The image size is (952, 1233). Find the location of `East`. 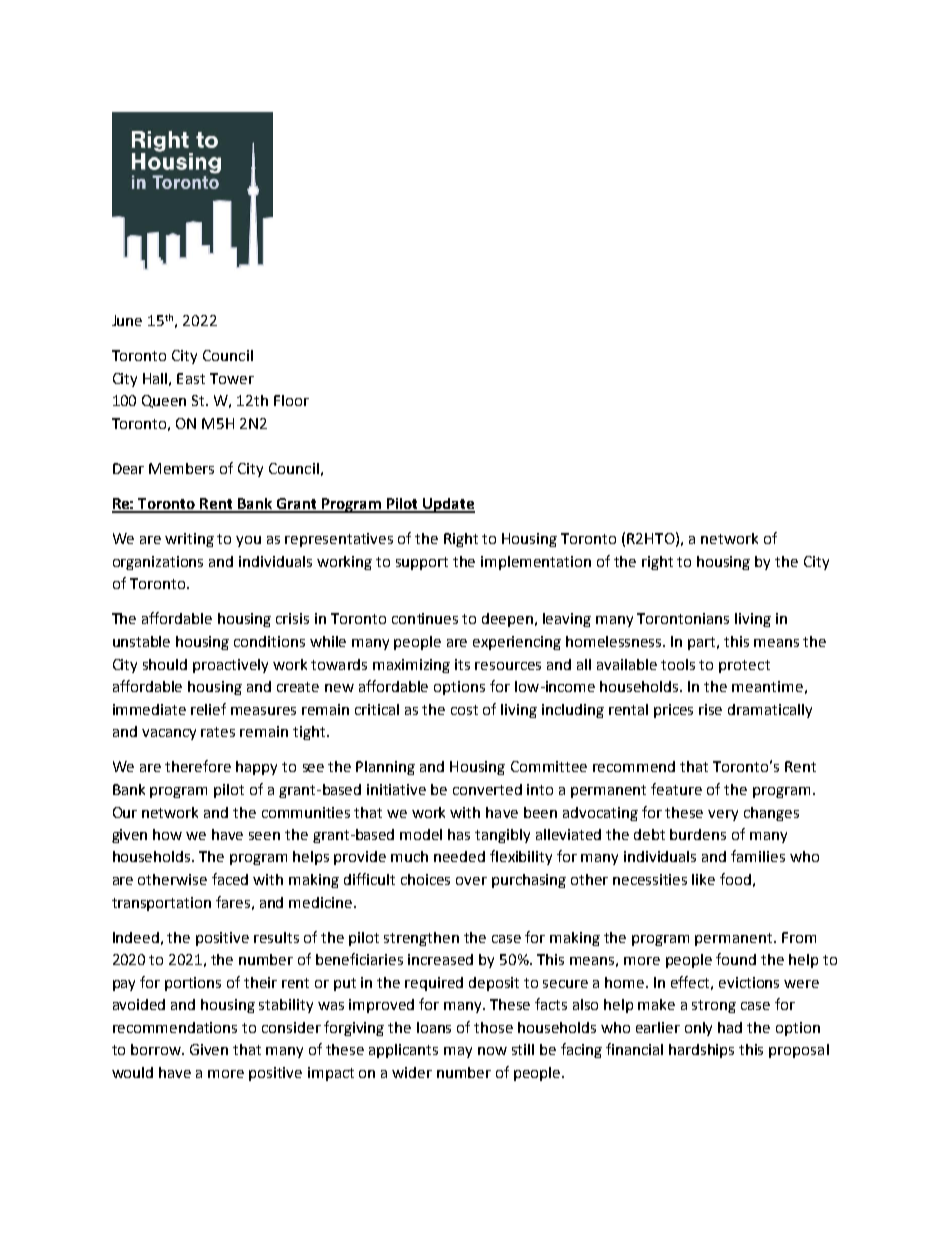

East is located at coordinates (191, 378).
